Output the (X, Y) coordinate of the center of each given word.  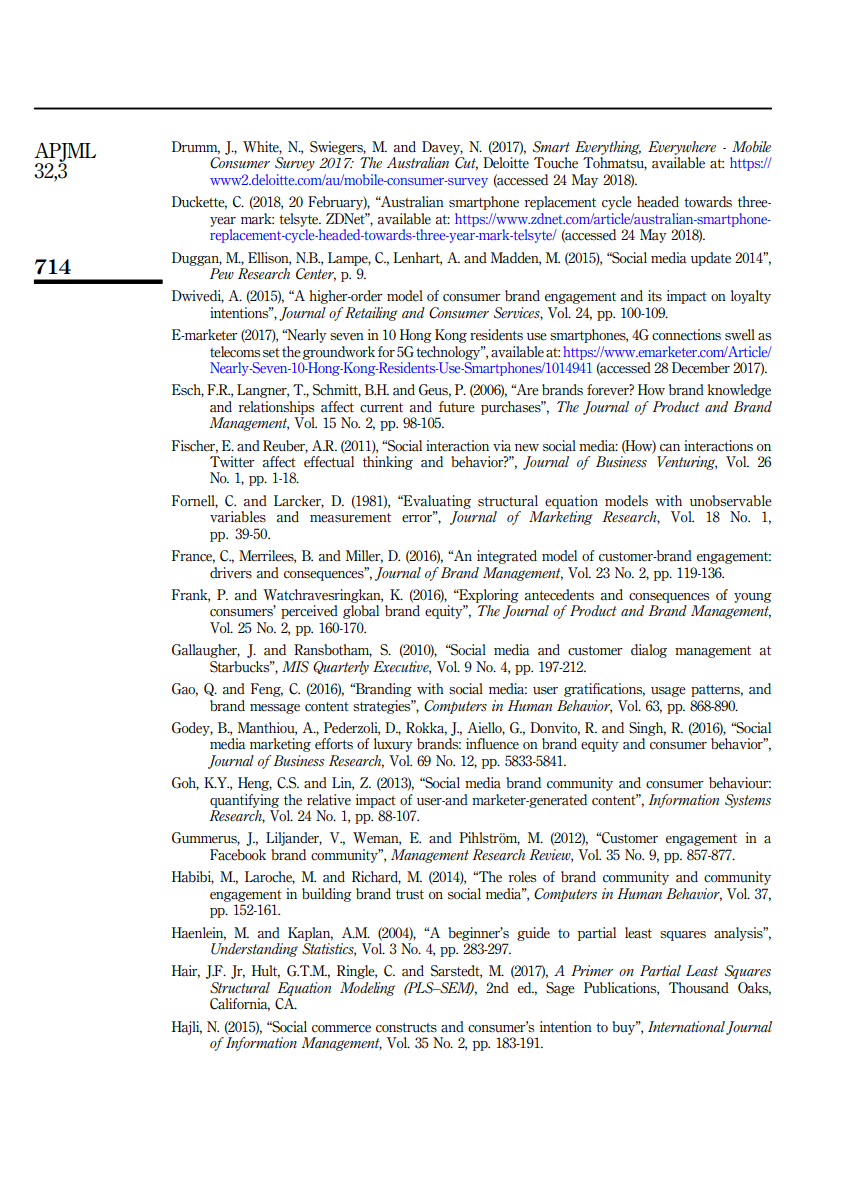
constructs (406, 1028)
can (670, 448)
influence (492, 744)
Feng (267, 690)
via (502, 446)
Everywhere (682, 148)
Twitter (232, 462)
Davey (442, 148)
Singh (647, 729)
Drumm (196, 147)
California (240, 1004)
